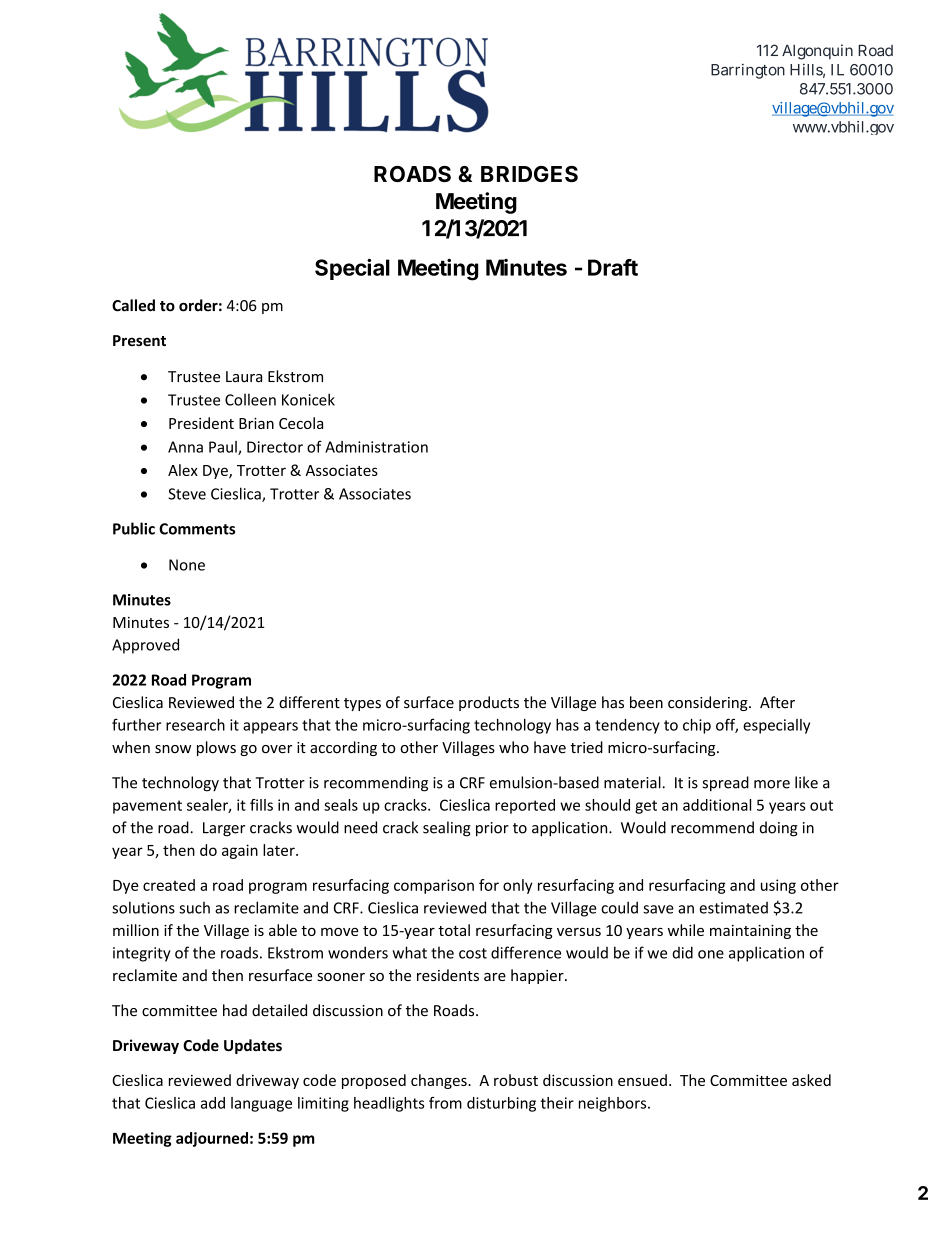 This screenshot has width=952, height=1233. What do you see at coordinates (376, 447) in the screenshot?
I see `Administration` at bounding box center [376, 447].
